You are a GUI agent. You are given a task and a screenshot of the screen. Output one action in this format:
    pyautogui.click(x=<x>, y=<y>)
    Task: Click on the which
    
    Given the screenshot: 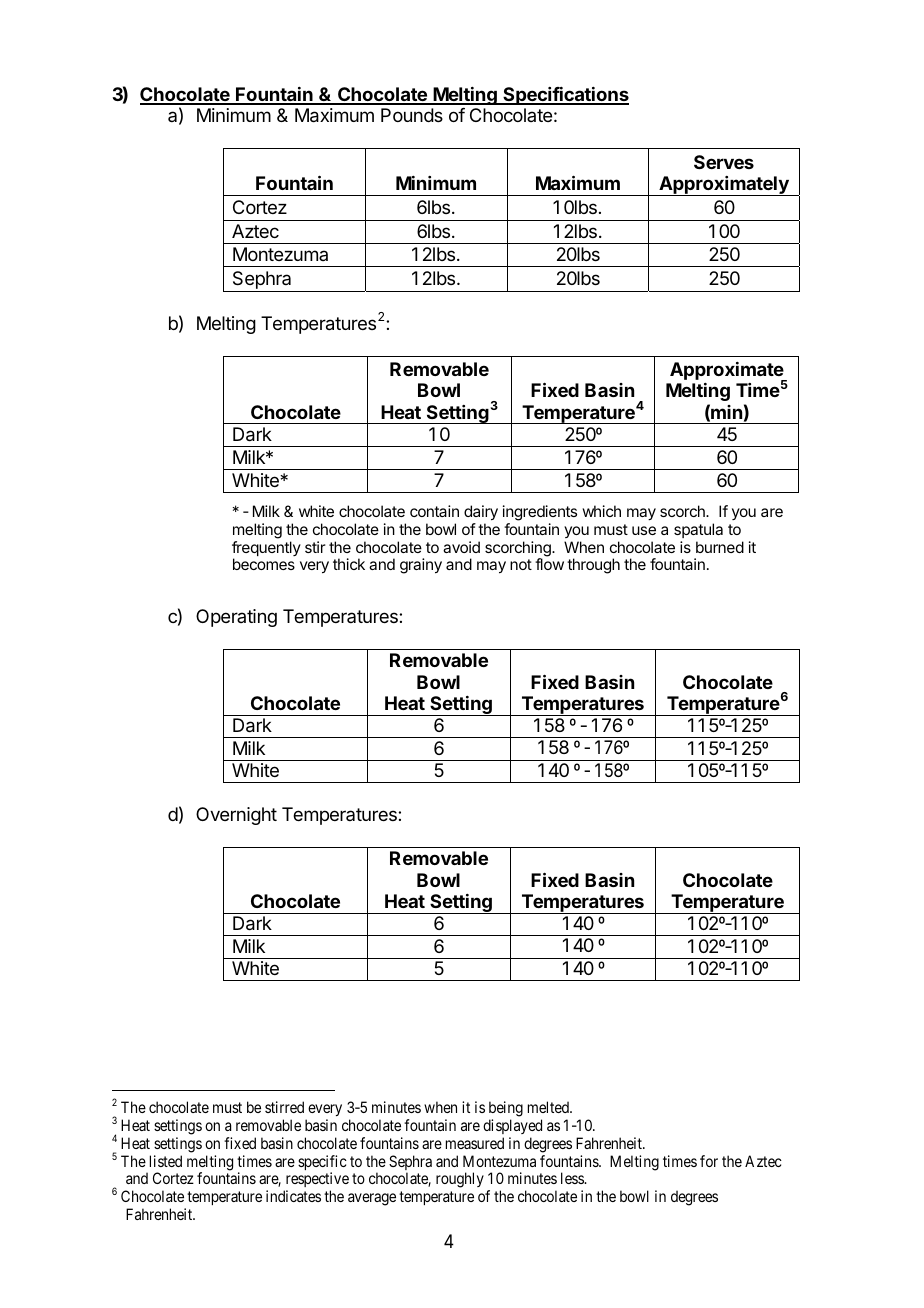 What is the action you would take?
    pyautogui.click(x=601, y=511)
